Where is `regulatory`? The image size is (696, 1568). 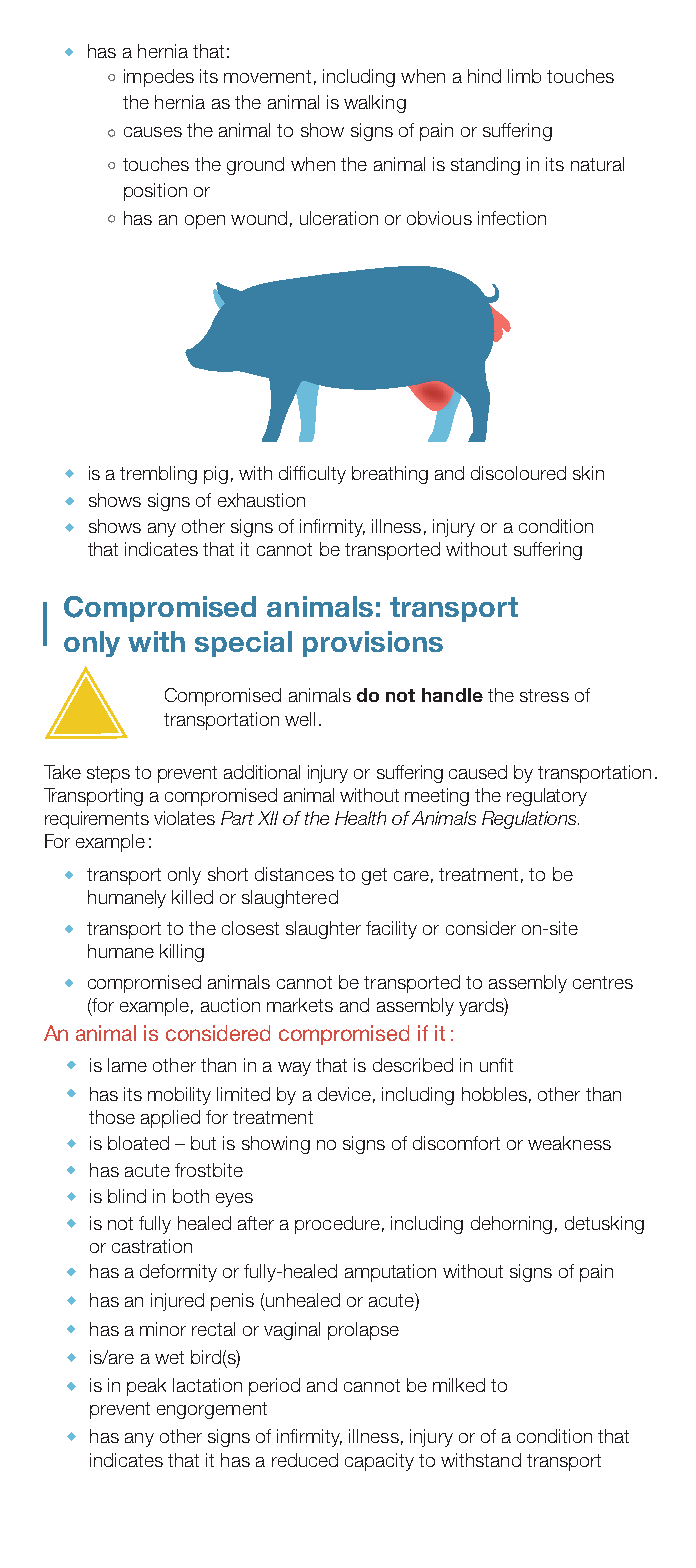
regulatory is located at coordinates (547, 797).
